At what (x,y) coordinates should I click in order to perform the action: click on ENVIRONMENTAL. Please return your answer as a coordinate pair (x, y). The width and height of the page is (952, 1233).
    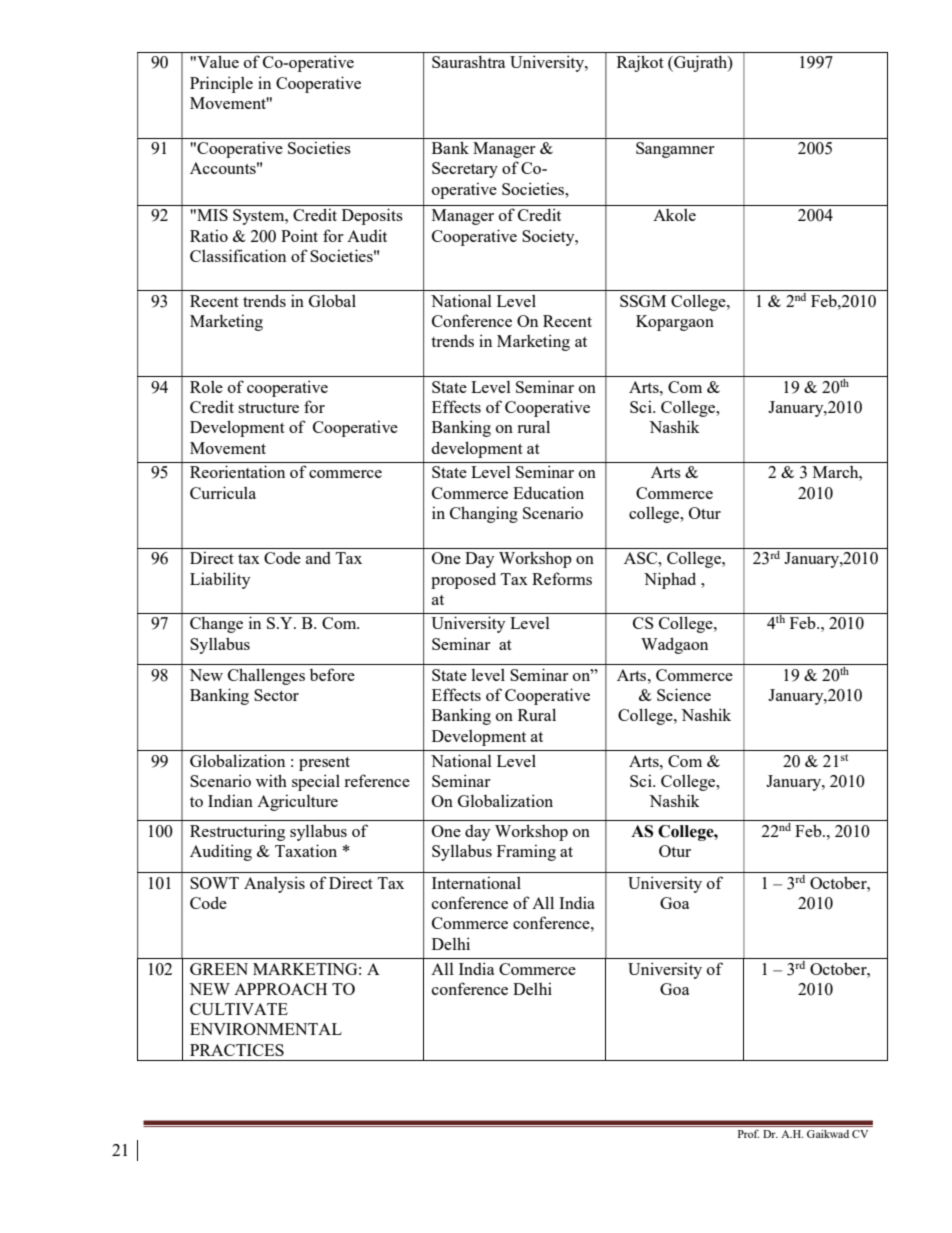
    Looking at the image, I should click on (266, 1029).
